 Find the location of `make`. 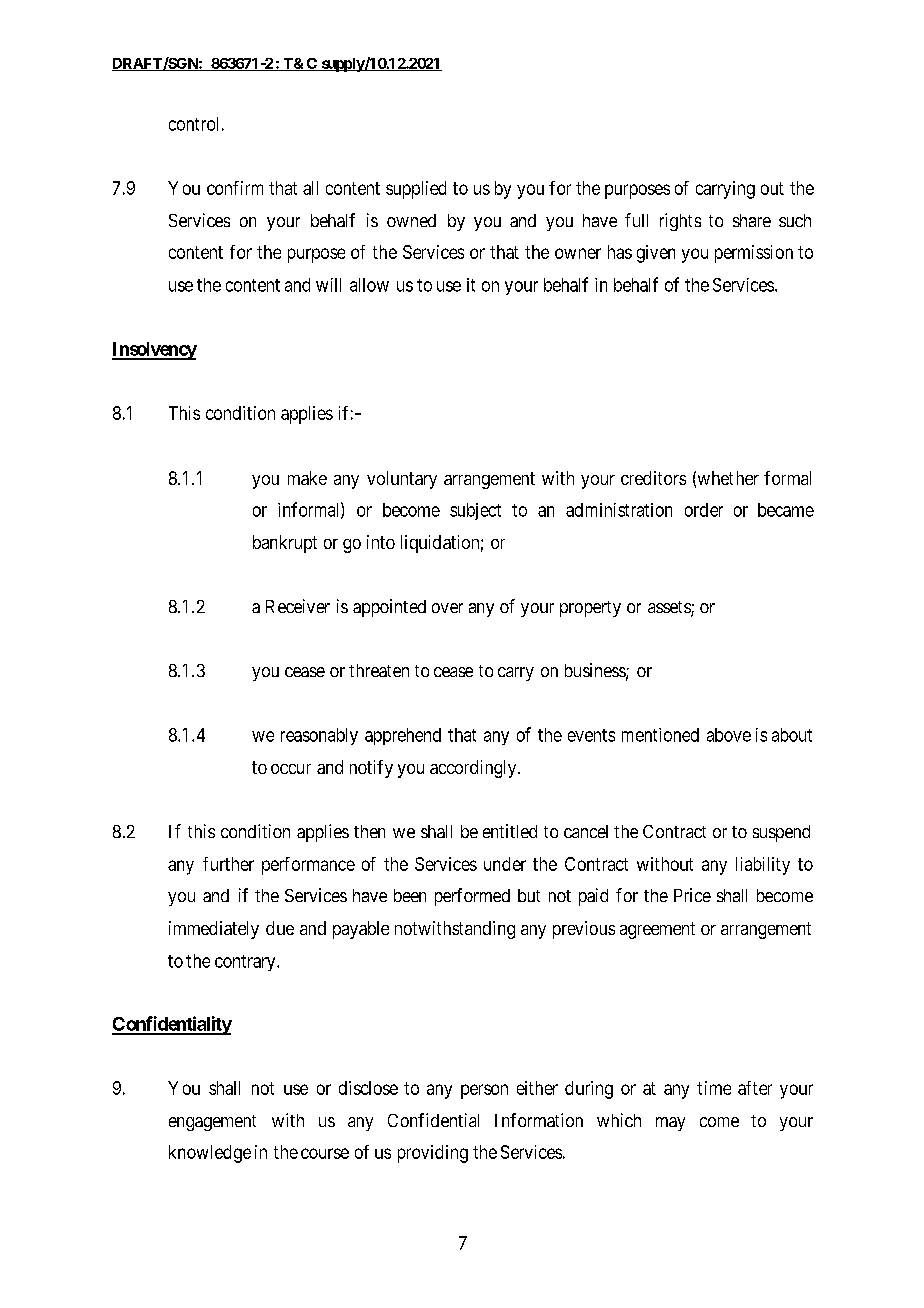

make is located at coordinates (307, 478).
